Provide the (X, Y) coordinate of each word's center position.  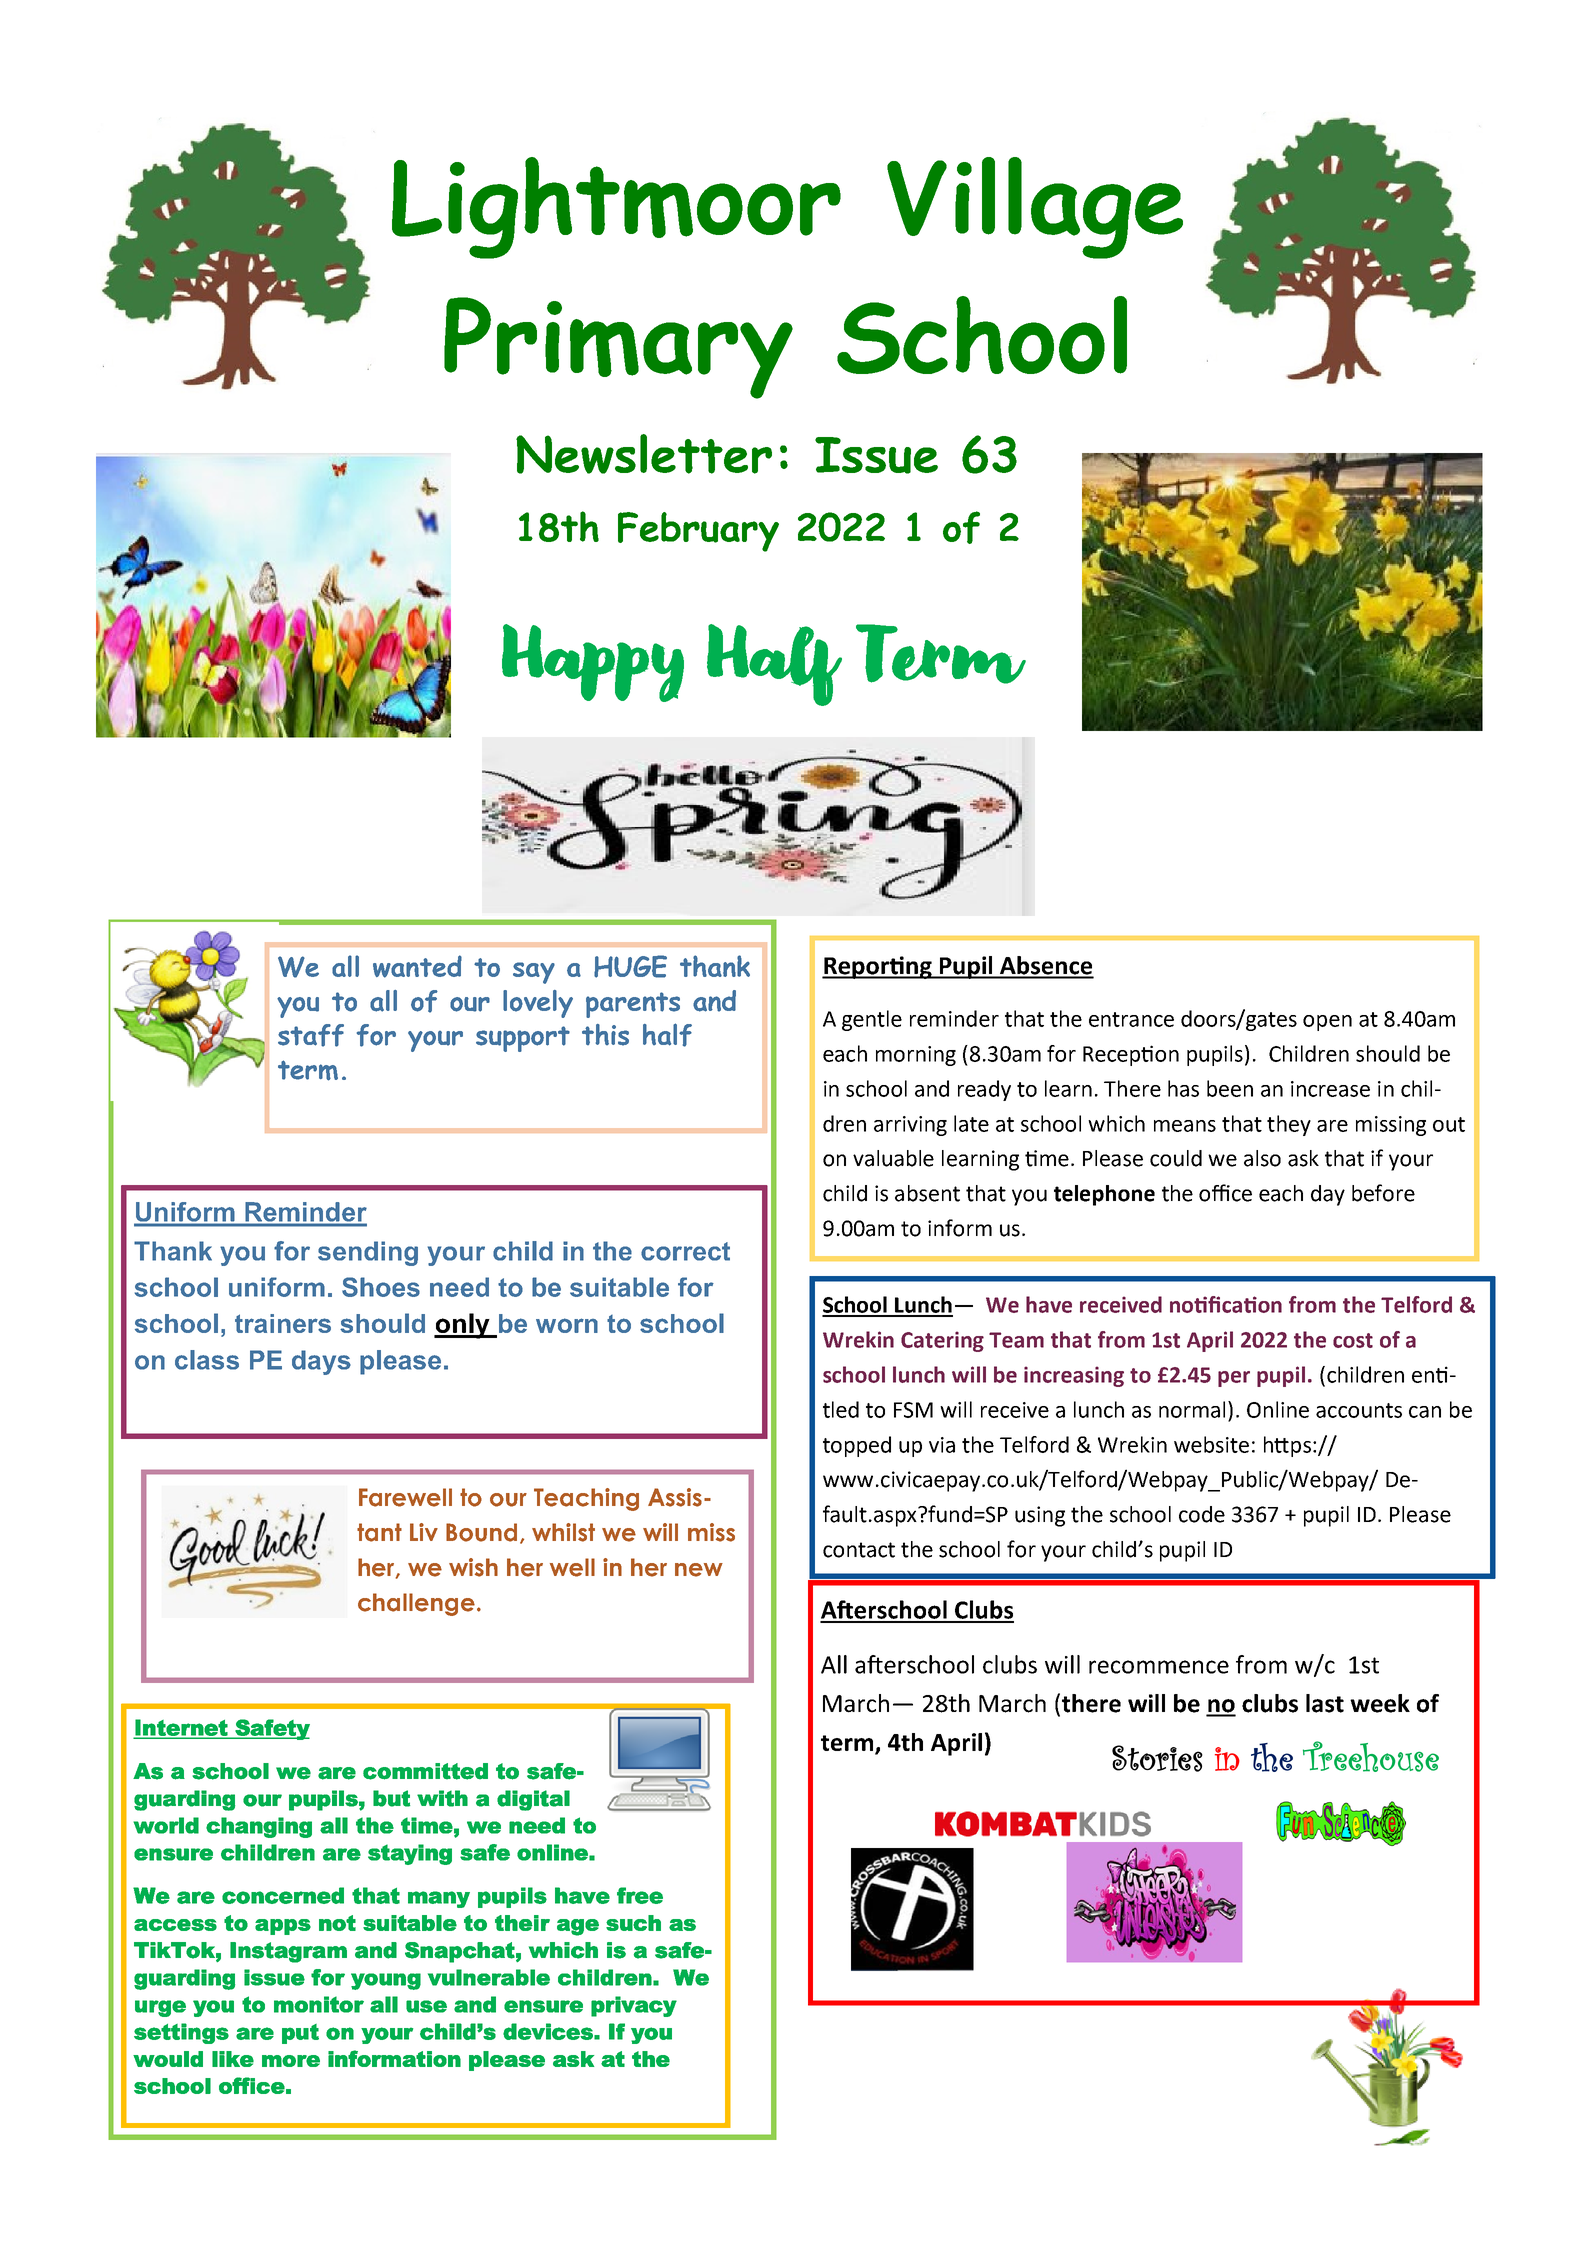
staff (311, 1035)
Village (1035, 208)
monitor (319, 2004)
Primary (618, 348)
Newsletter (644, 454)
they (1289, 1125)
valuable (893, 1158)
